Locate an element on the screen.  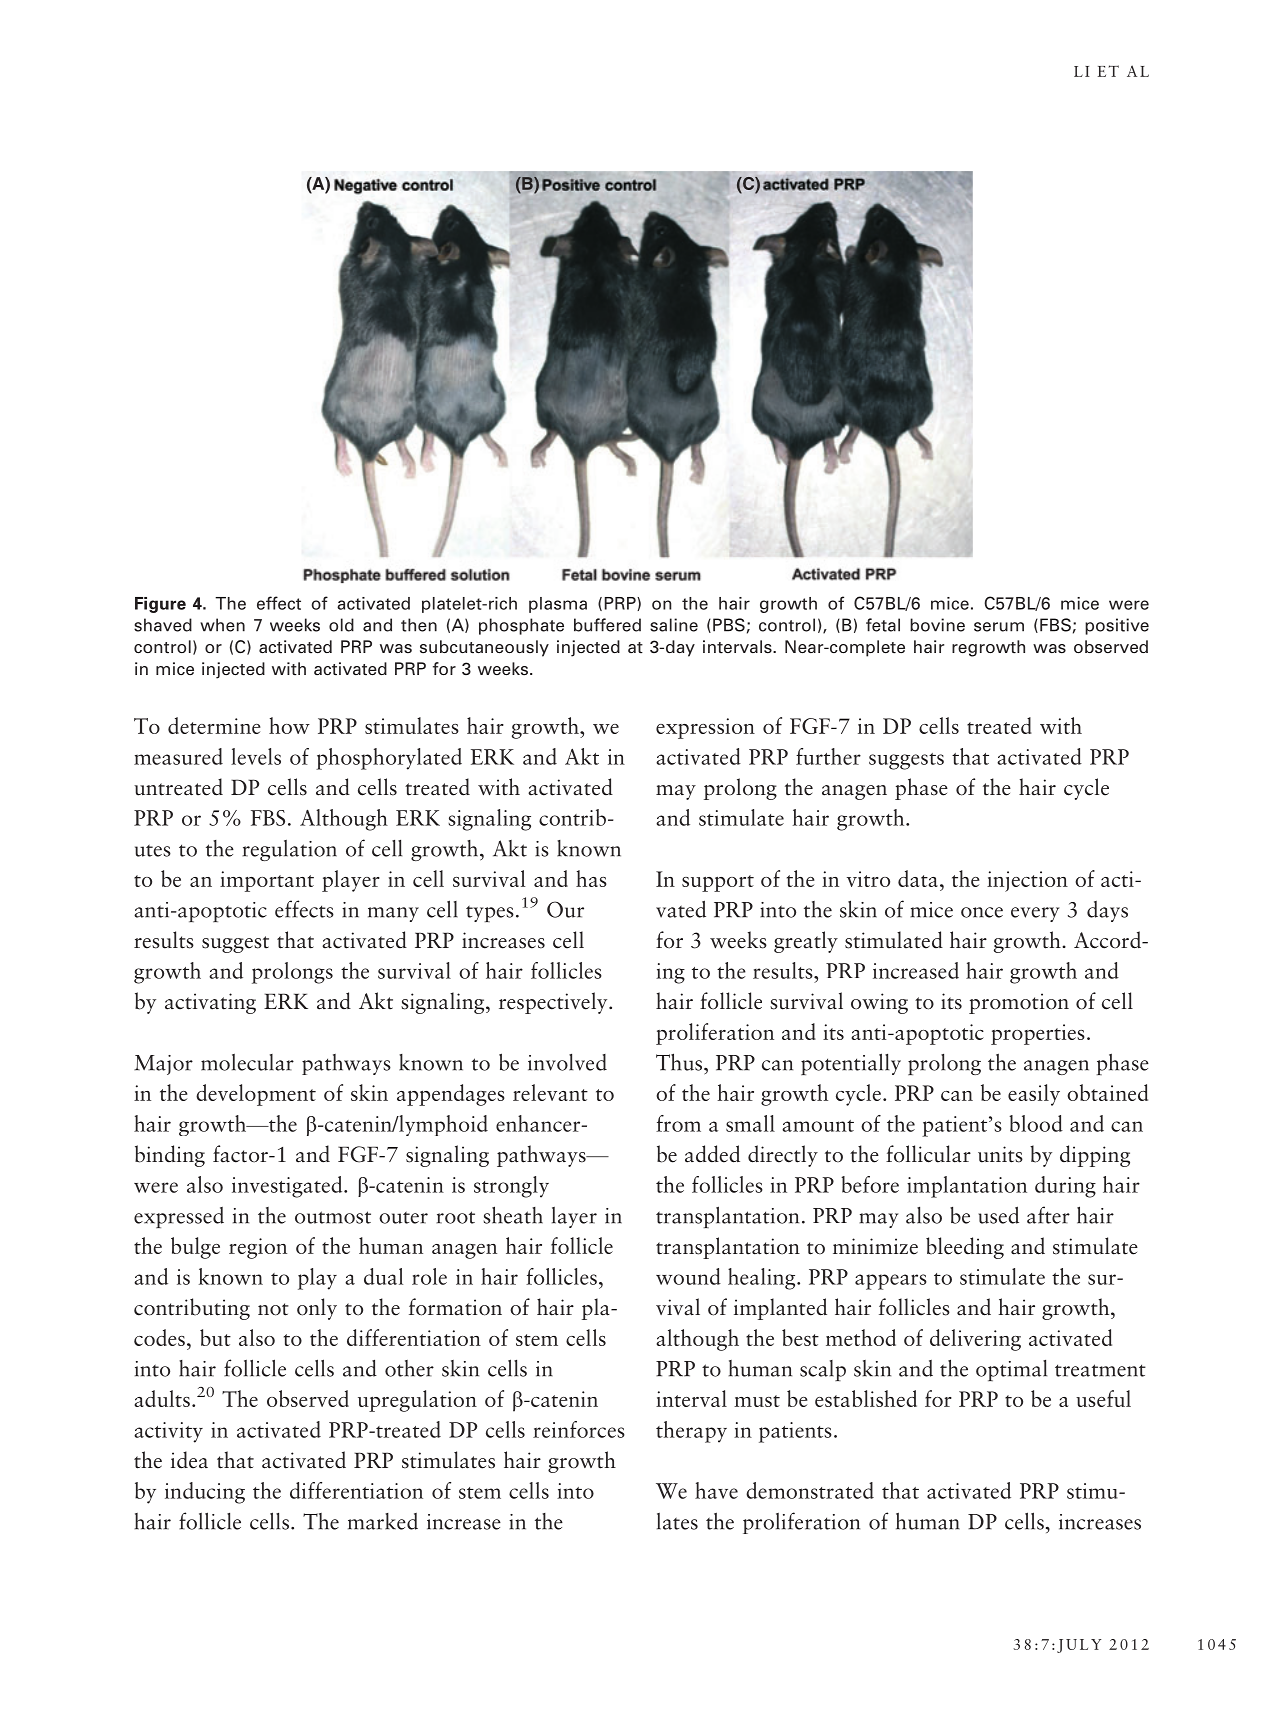
therapy is located at coordinates (691, 1432).
